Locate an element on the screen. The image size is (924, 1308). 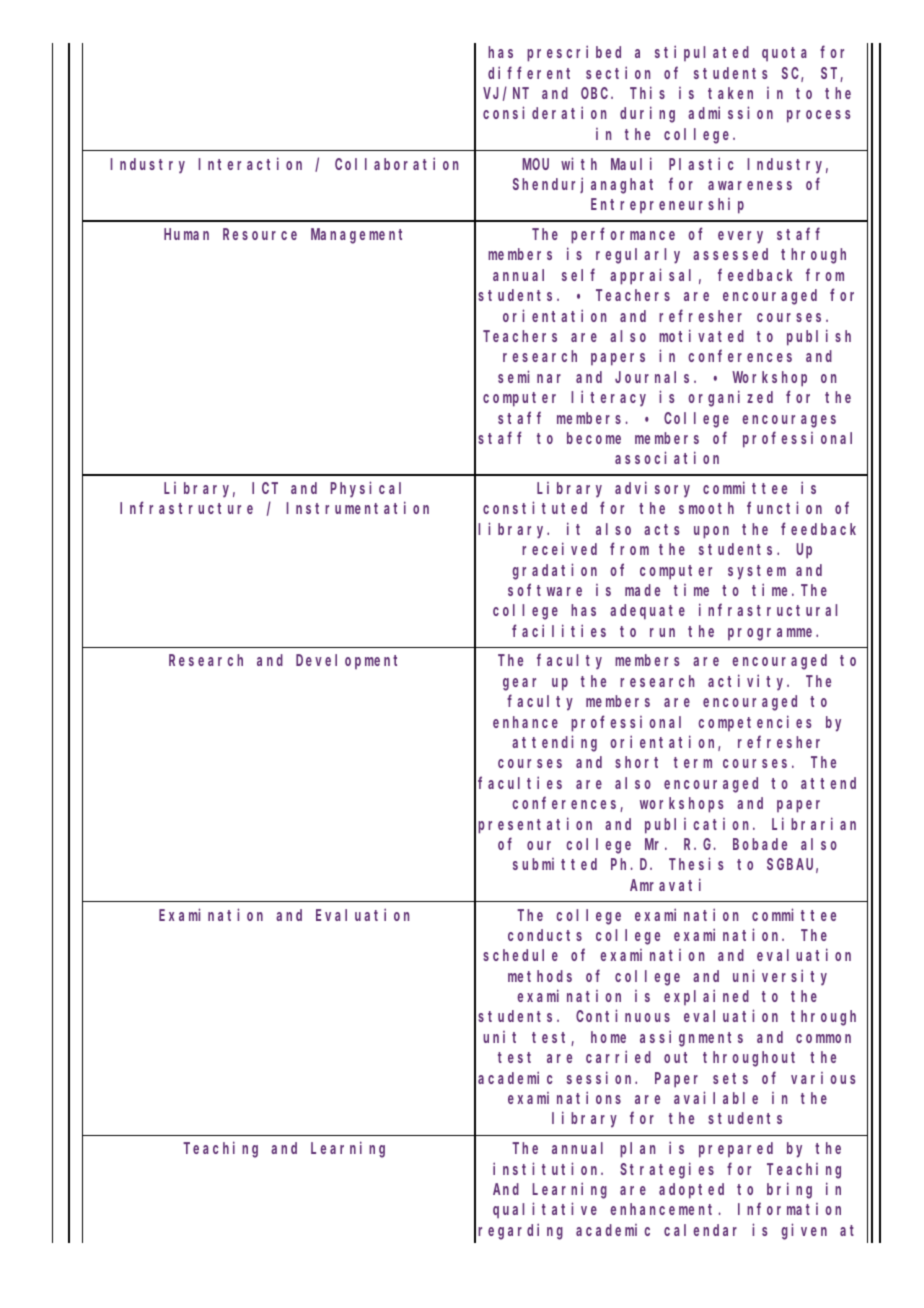
Thesis is located at coordinates (696, 864).
